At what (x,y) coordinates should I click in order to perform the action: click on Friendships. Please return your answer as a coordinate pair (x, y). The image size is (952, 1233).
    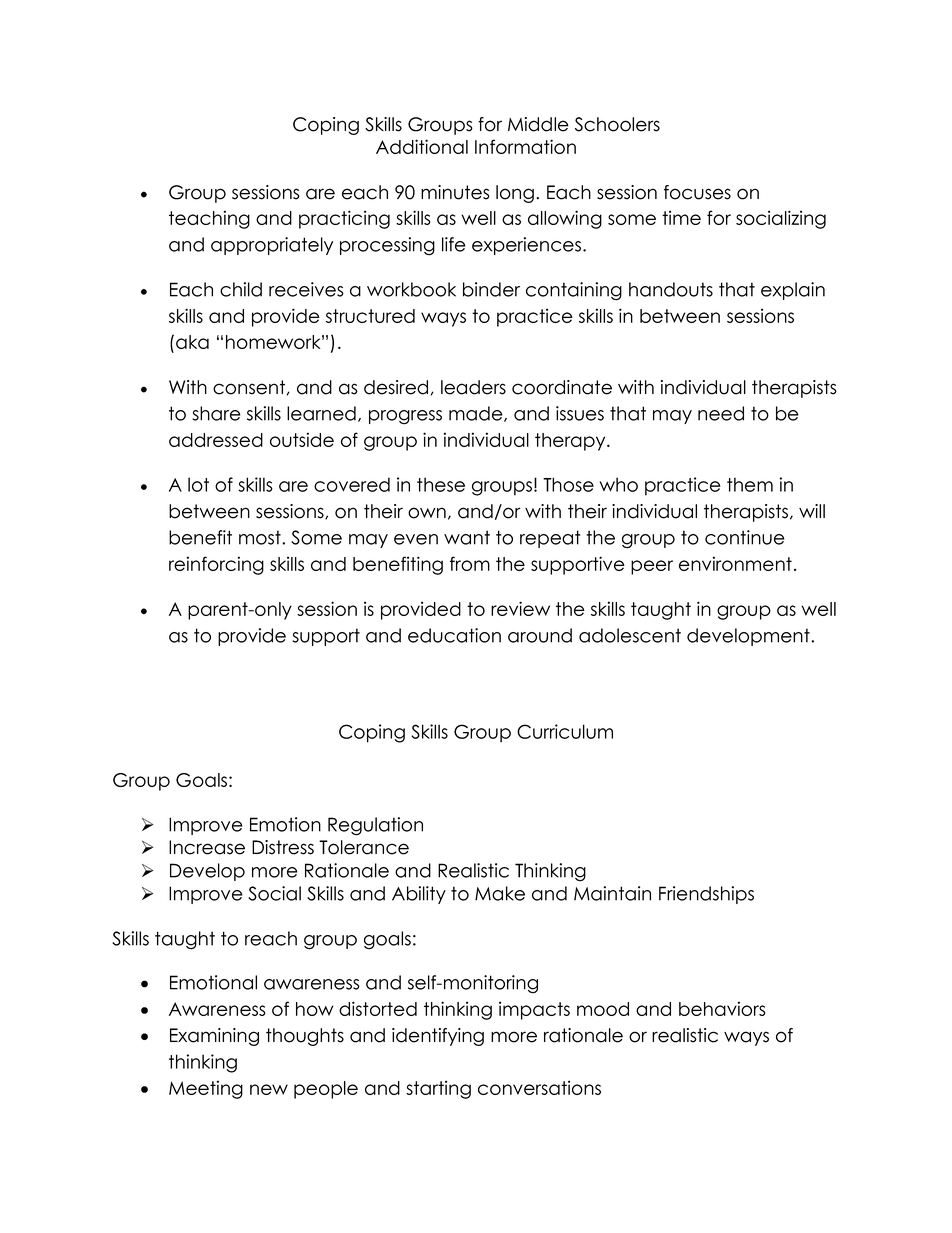
    Looking at the image, I should click on (706, 895).
